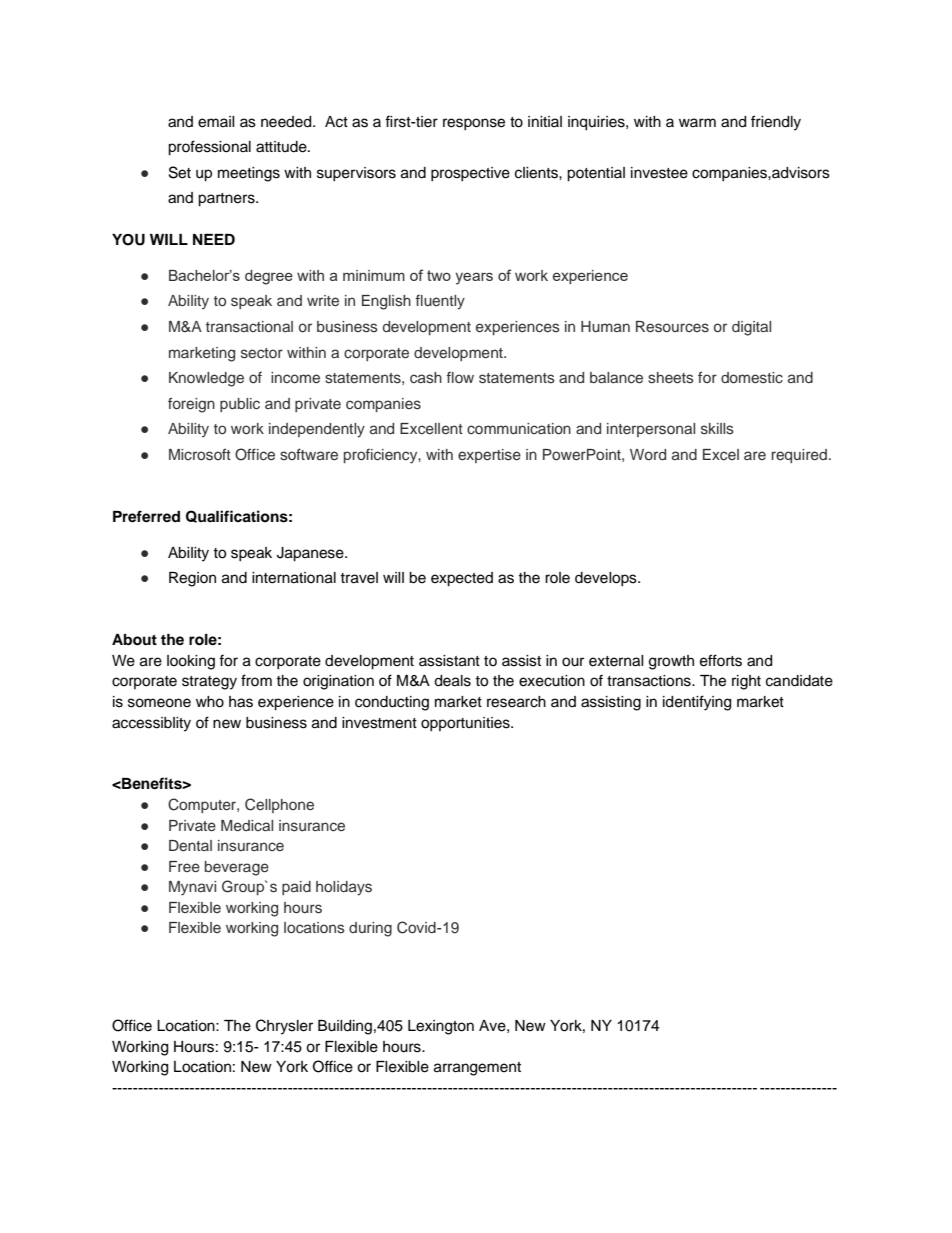 The width and height of the page is (952, 1233). What do you see at coordinates (344, 888) in the page?
I see `holidays` at bounding box center [344, 888].
